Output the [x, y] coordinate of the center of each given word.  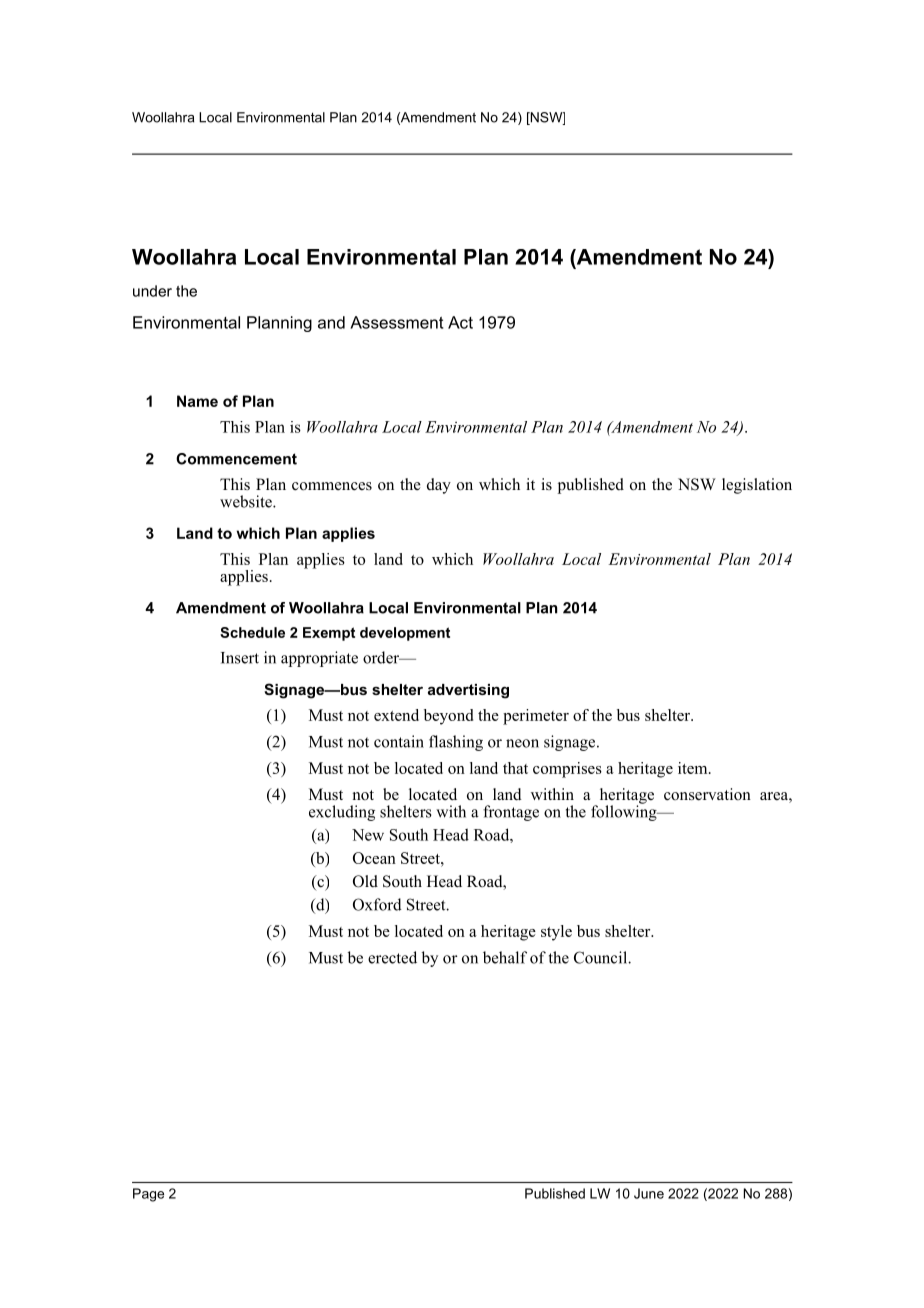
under [152, 291]
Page [148, 1195]
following [625, 812]
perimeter [536, 717]
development [405, 634]
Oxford [377, 904]
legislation [757, 486]
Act [460, 322]
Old [365, 881]
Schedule [252, 632]
